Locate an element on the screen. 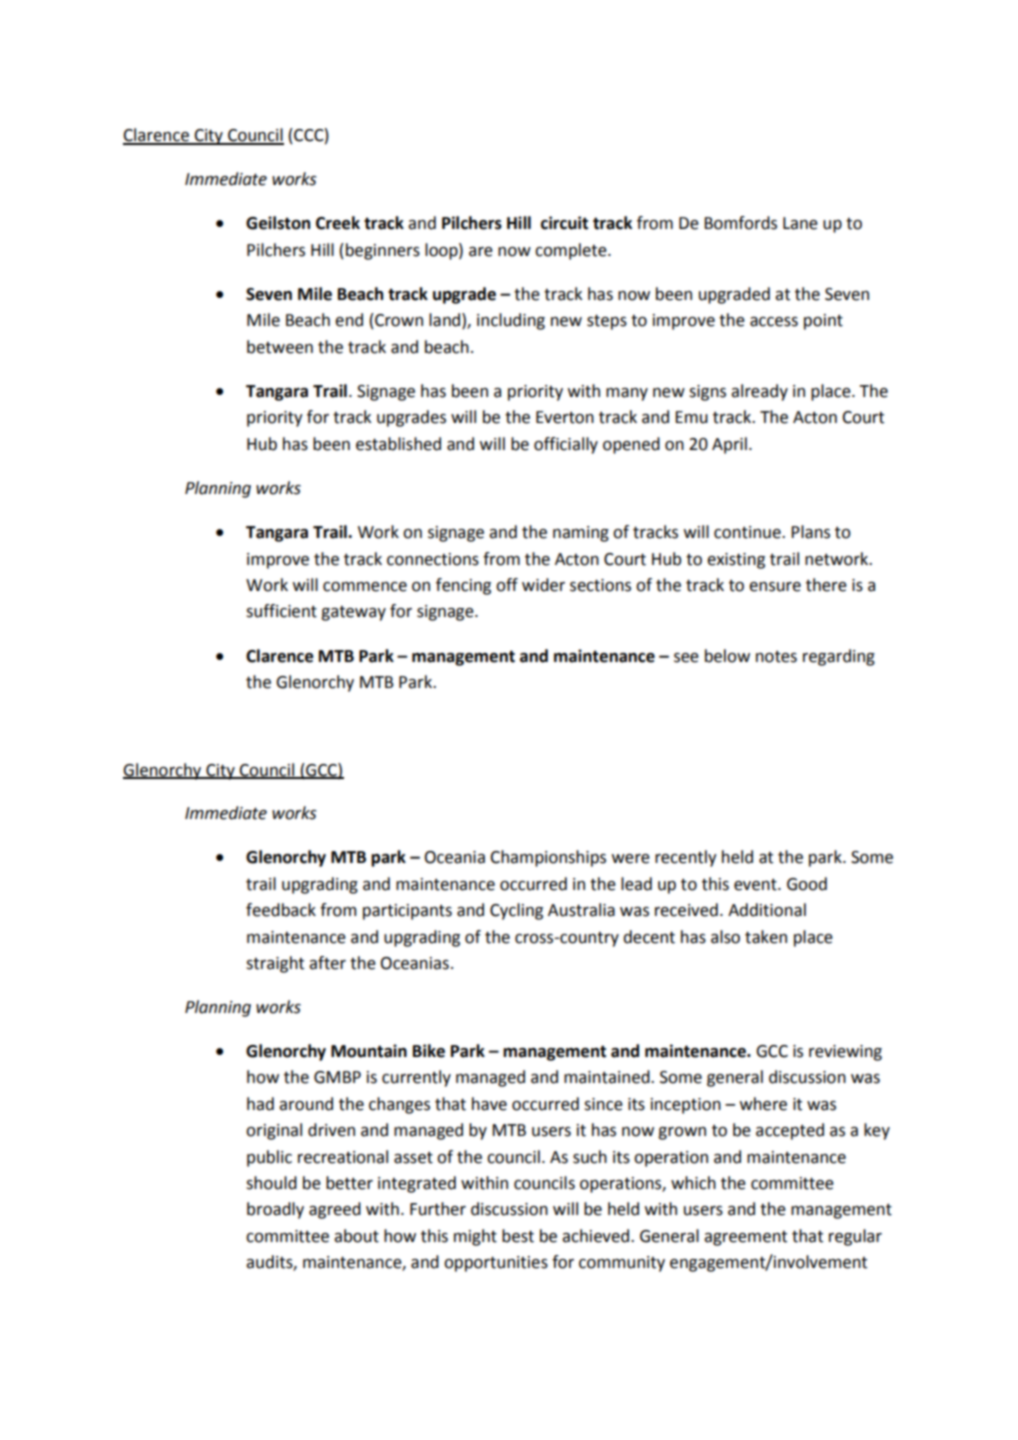 This screenshot has height=1440, width=1018. Lane is located at coordinates (800, 223).
